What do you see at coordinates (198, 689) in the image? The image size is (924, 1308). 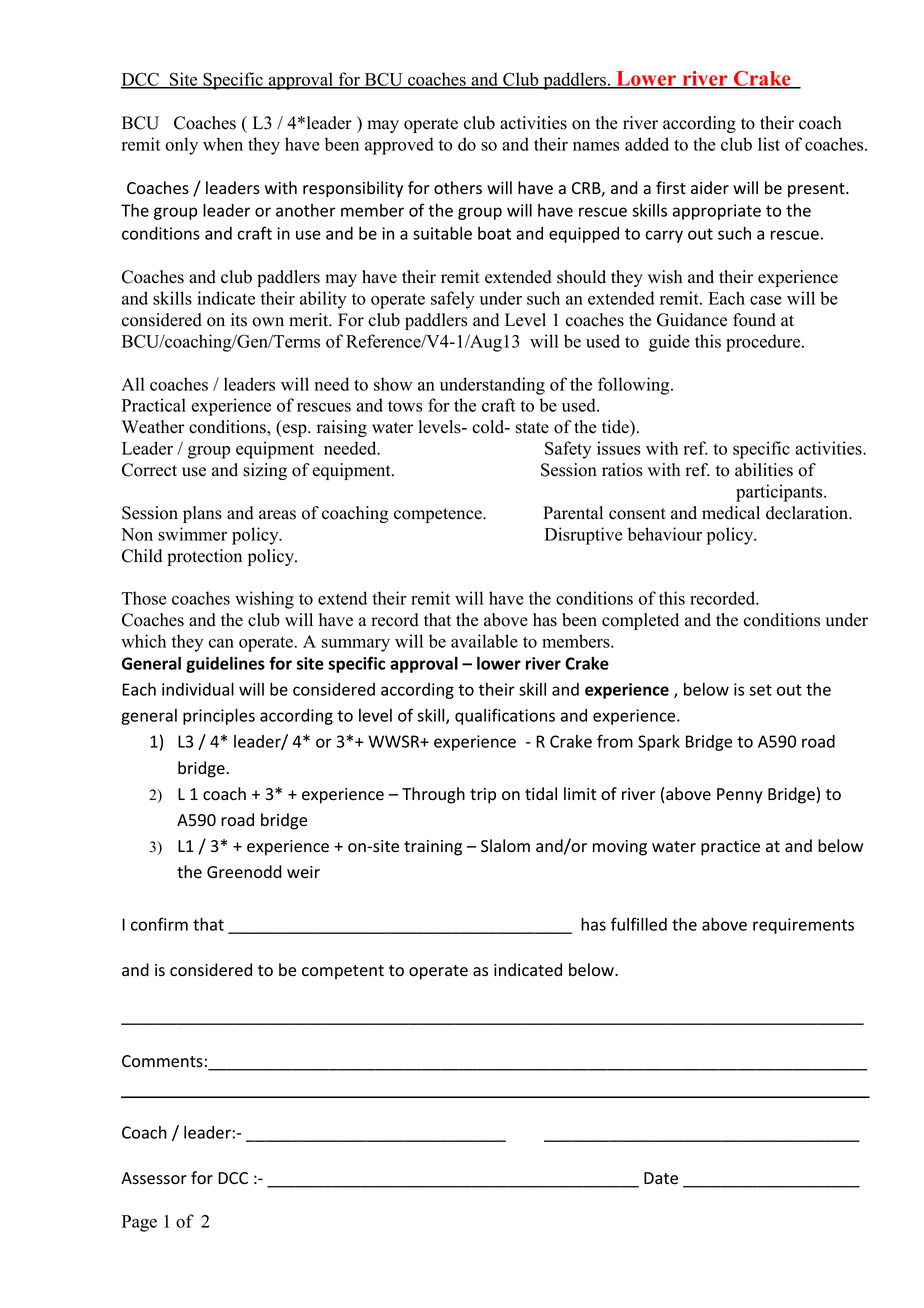 I see `individual` at bounding box center [198, 689].
